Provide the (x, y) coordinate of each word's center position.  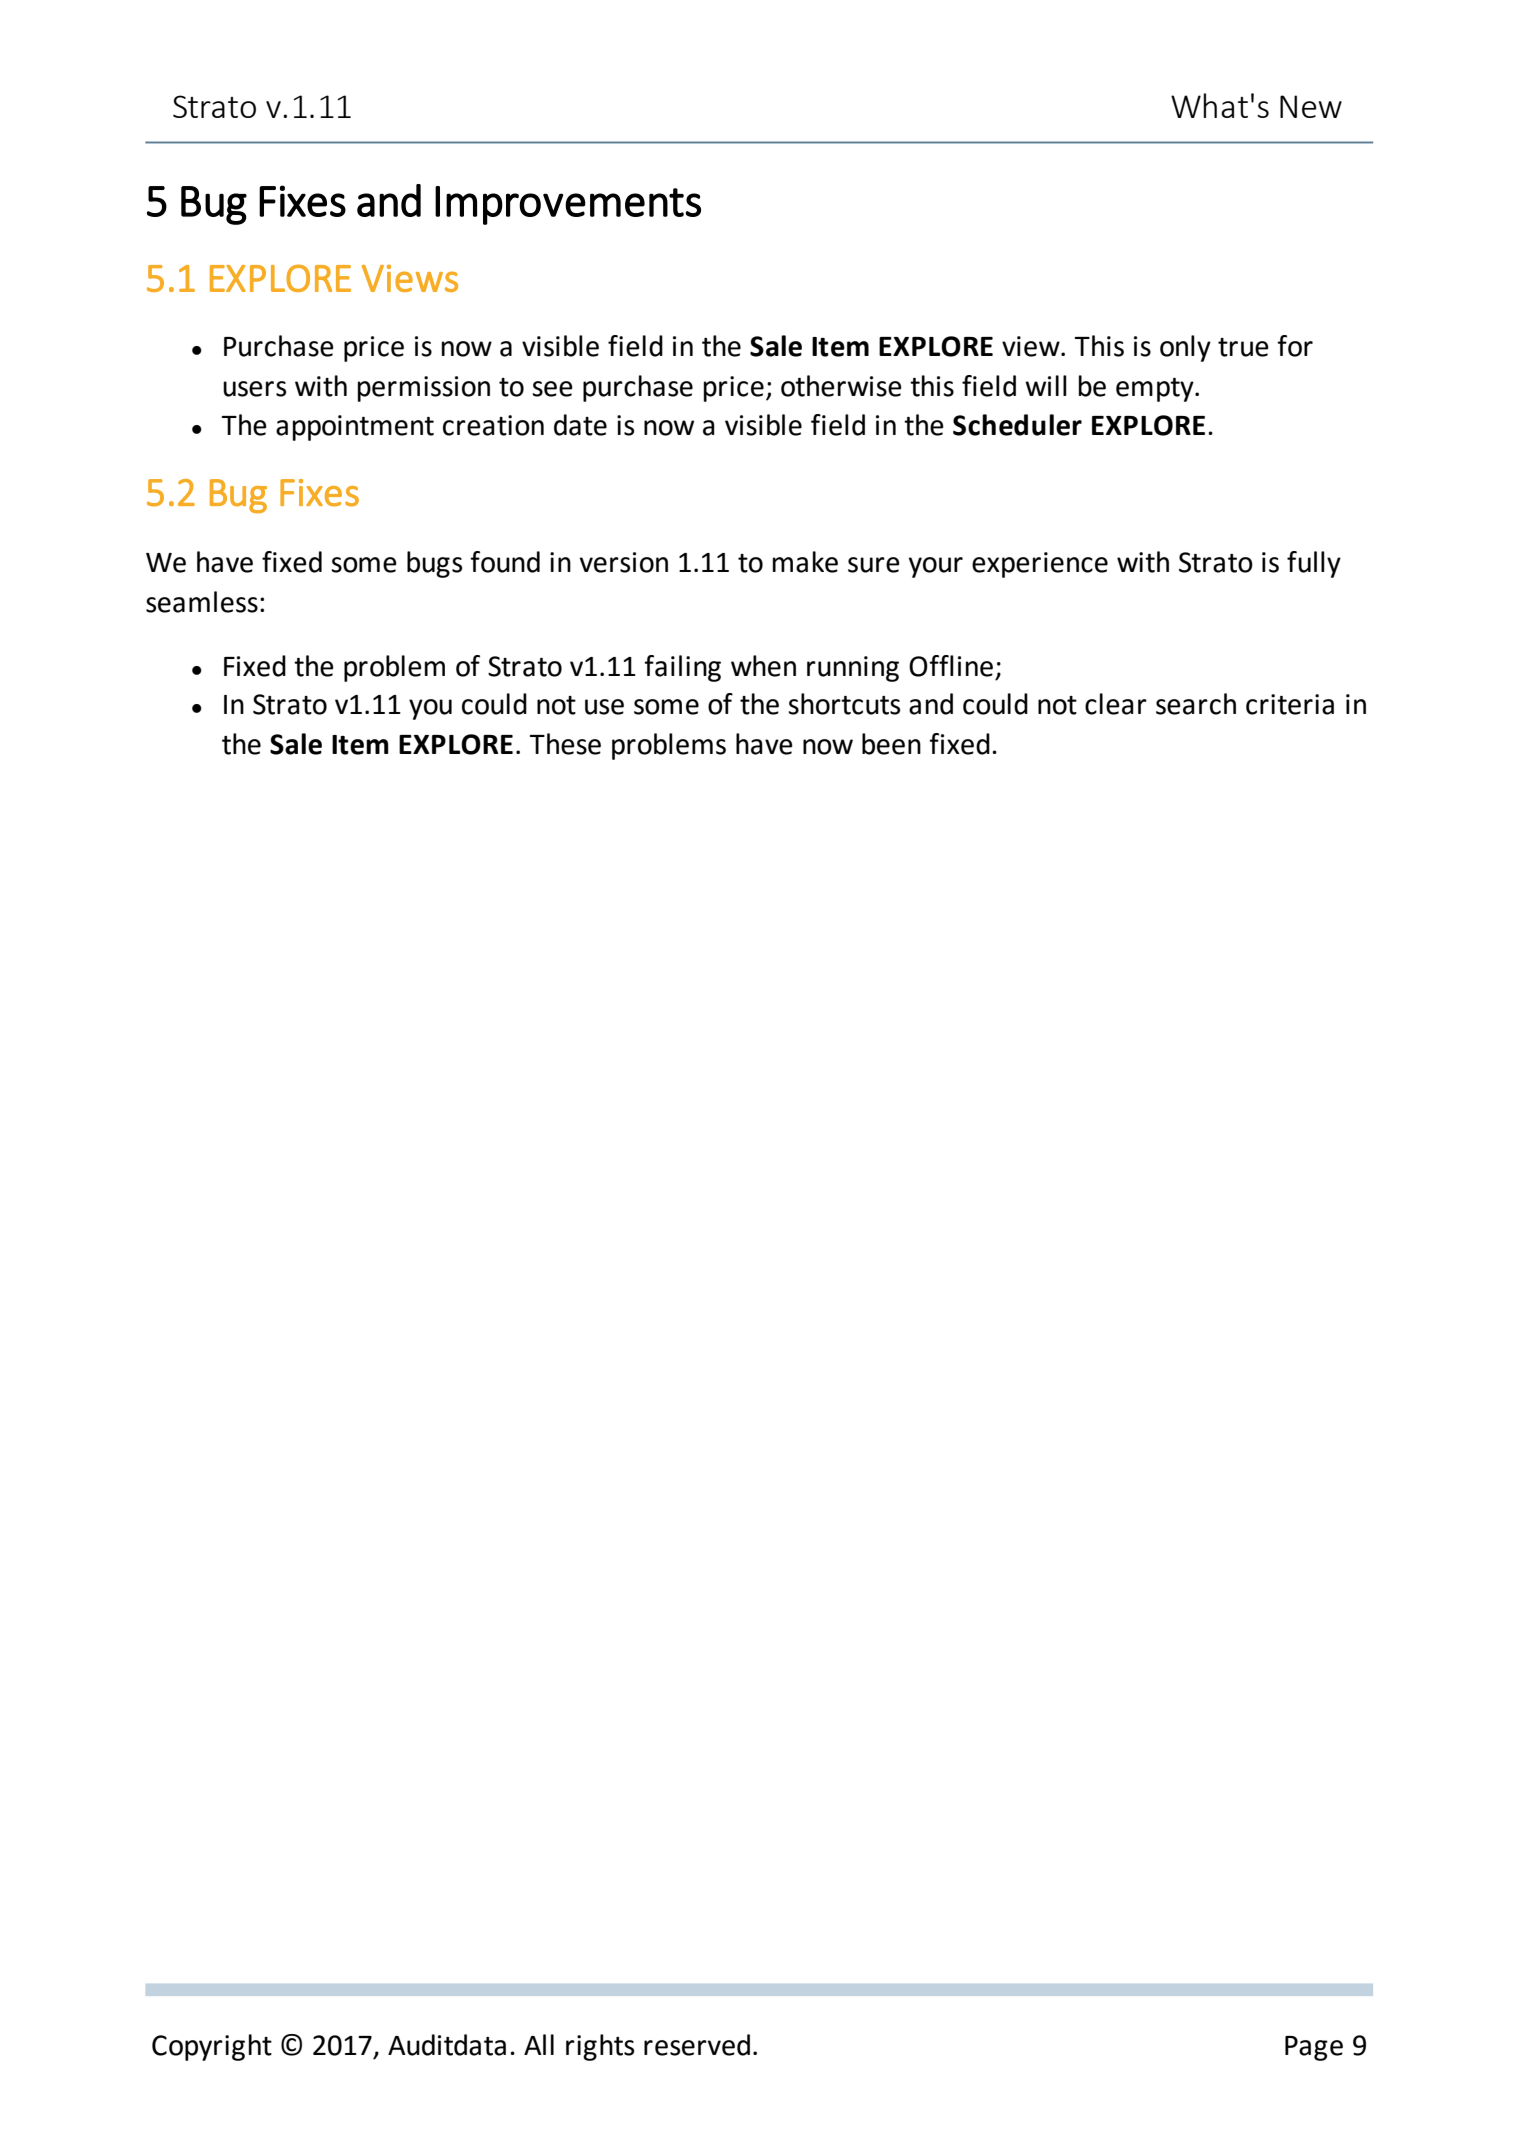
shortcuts (844, 704)
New (1311, 106)
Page (1314, 2048)
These (565, 744)
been (891, 744)
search (1196, 704)
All (539, 2044)
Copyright (212, 2047)
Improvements (568, 205)
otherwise (841, 386)
